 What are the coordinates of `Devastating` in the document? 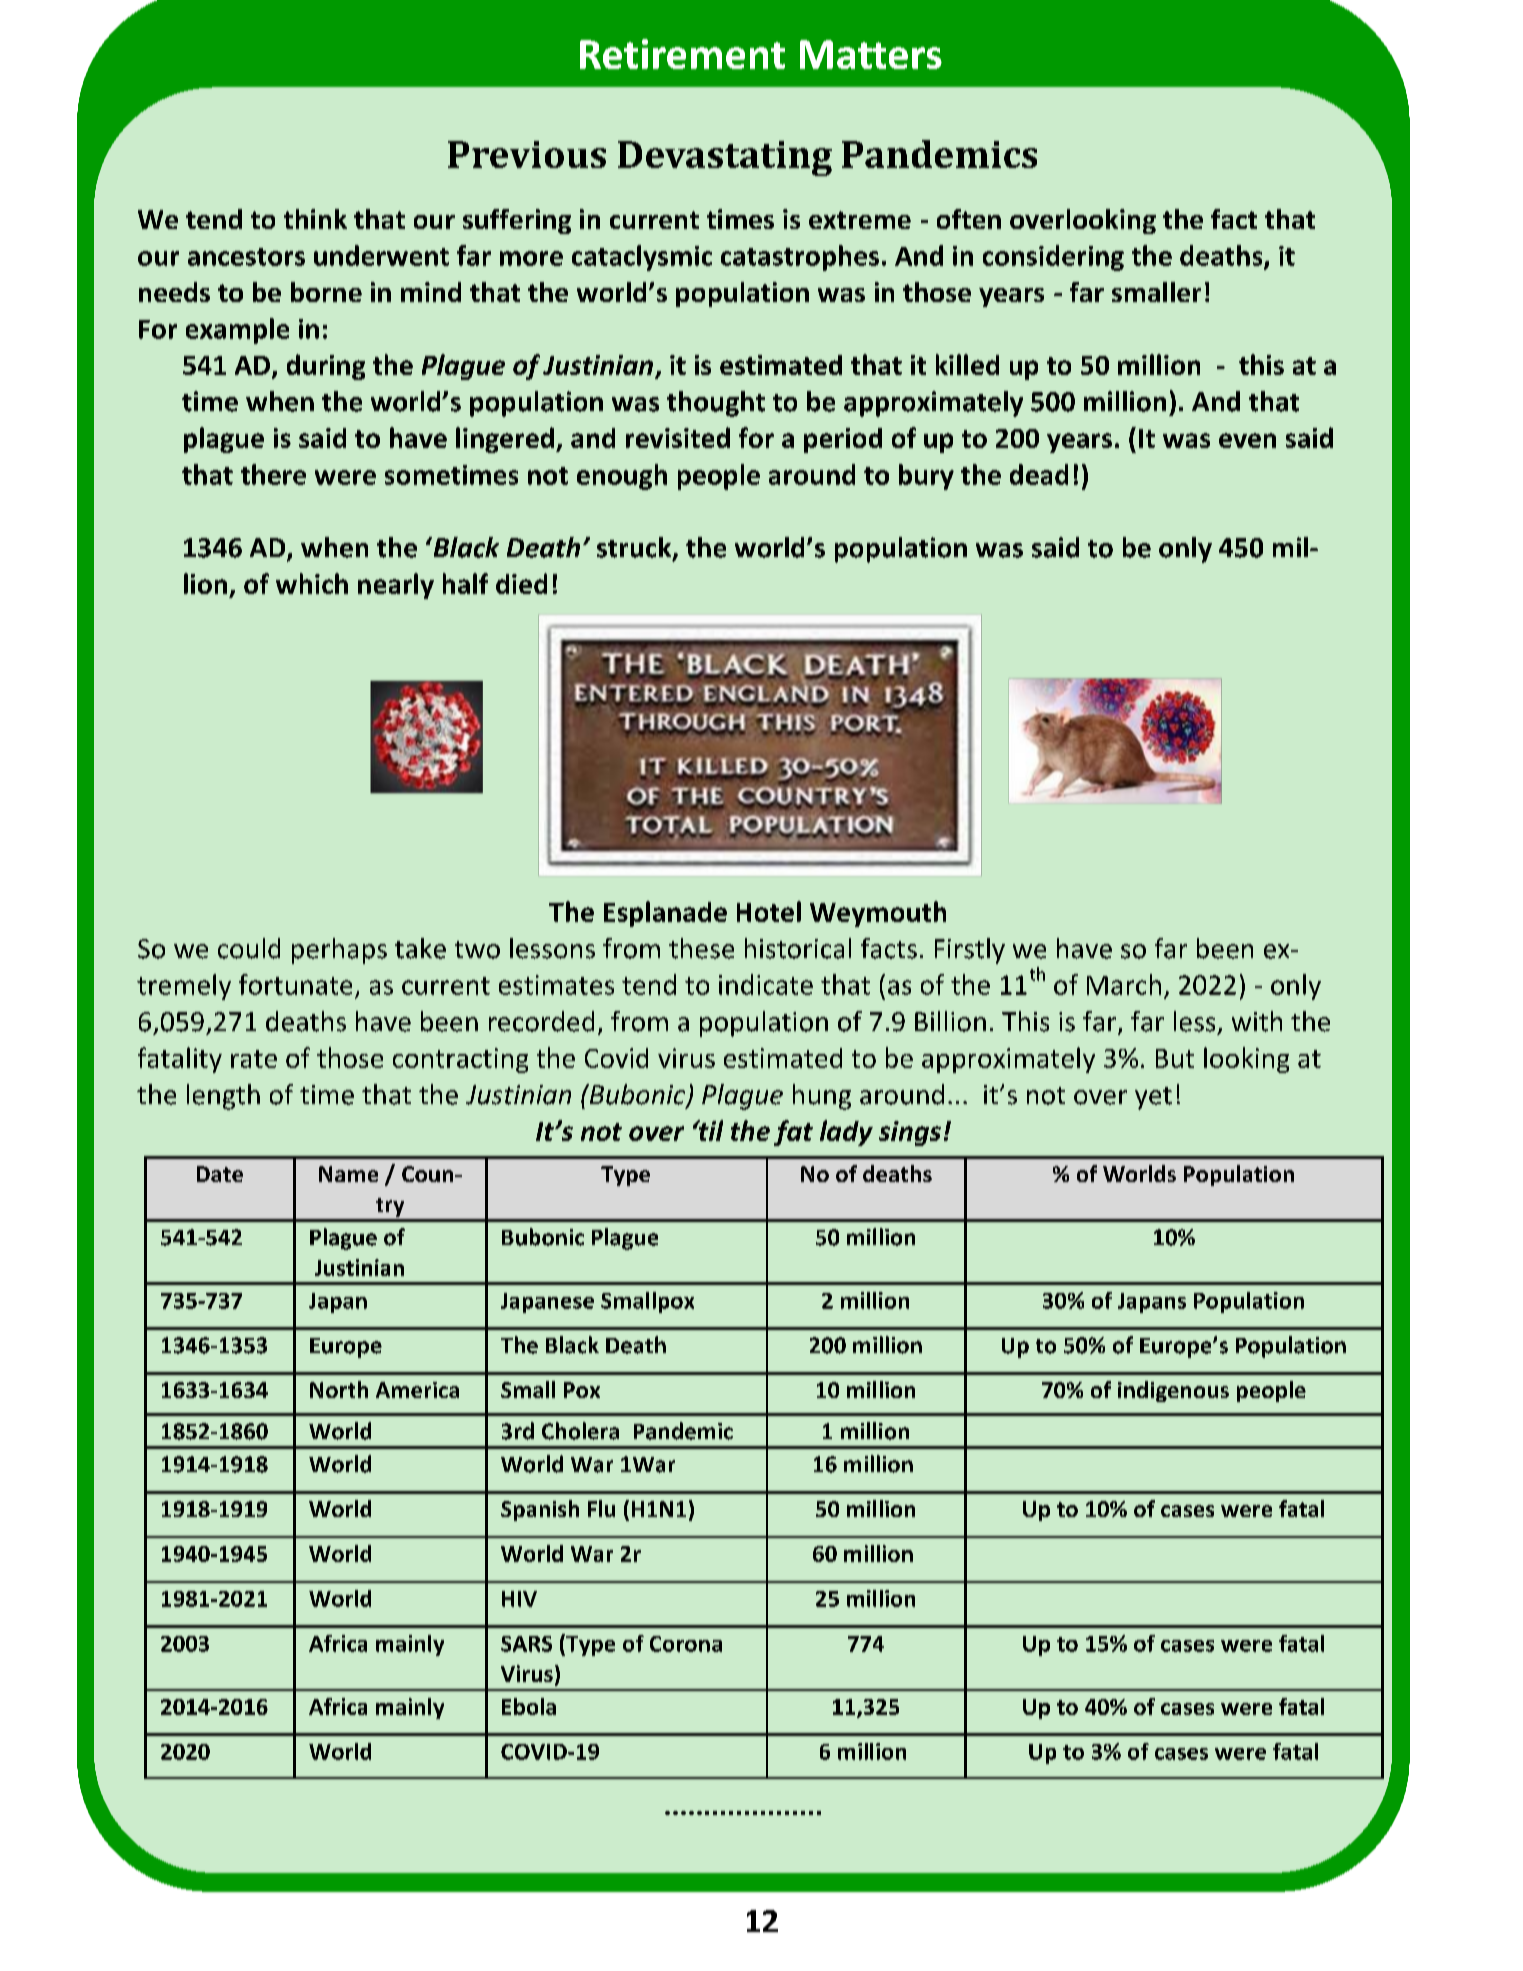 It's located at (725, 158).
